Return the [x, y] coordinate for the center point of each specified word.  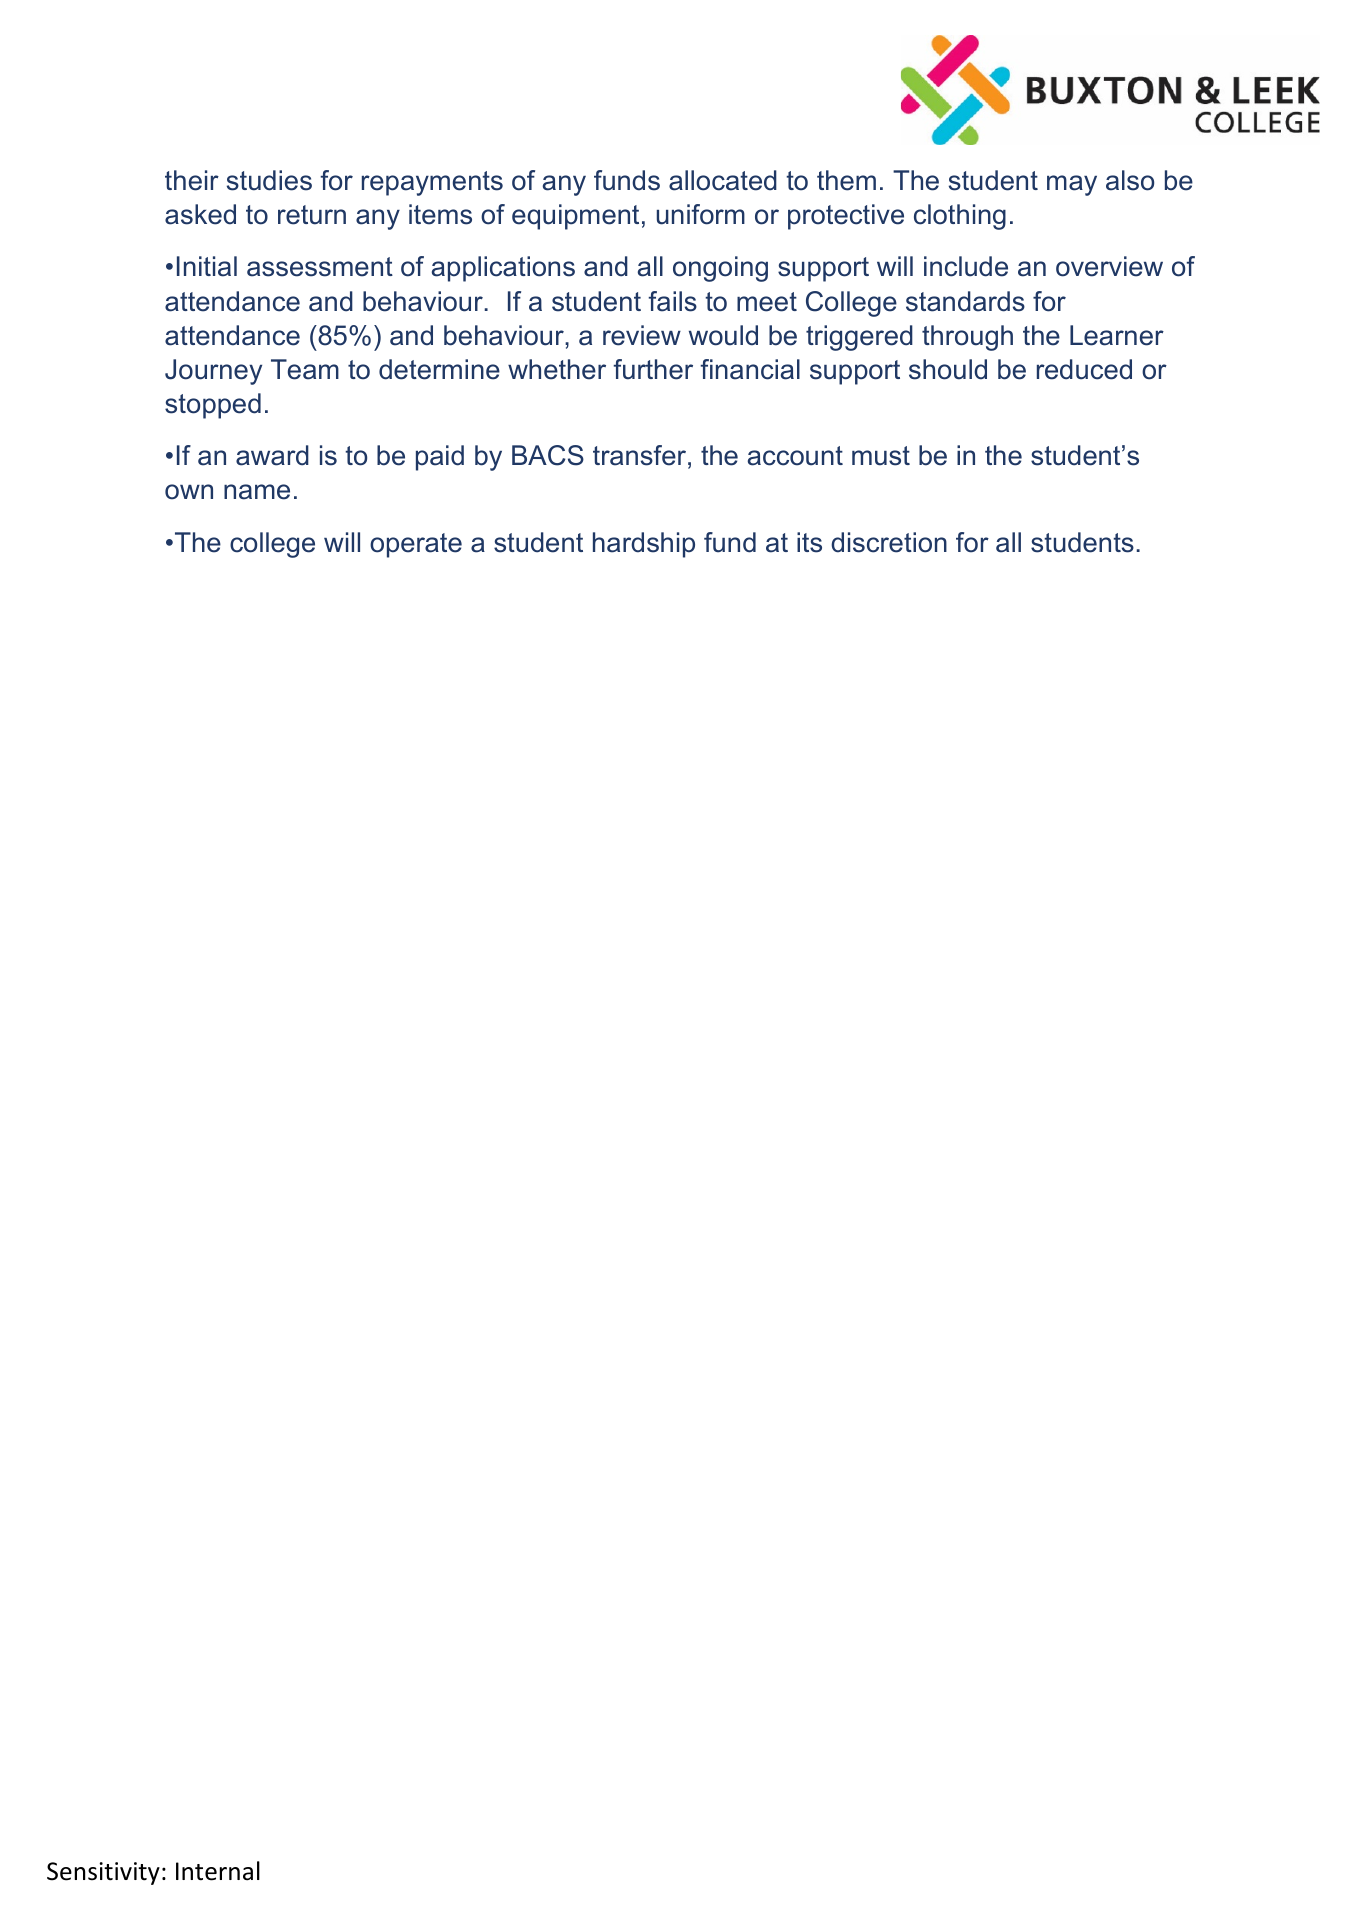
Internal [218, 1871]
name [257, 492]
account [795, 456]
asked [200, 214]
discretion [889, 542]
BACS [548, 455]
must [881, 456]
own [189, 492]
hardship [644, 545]
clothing [960, 217]
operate [416, 545]
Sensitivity [103, 1873]
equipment [575, 217]
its [809, 542]
